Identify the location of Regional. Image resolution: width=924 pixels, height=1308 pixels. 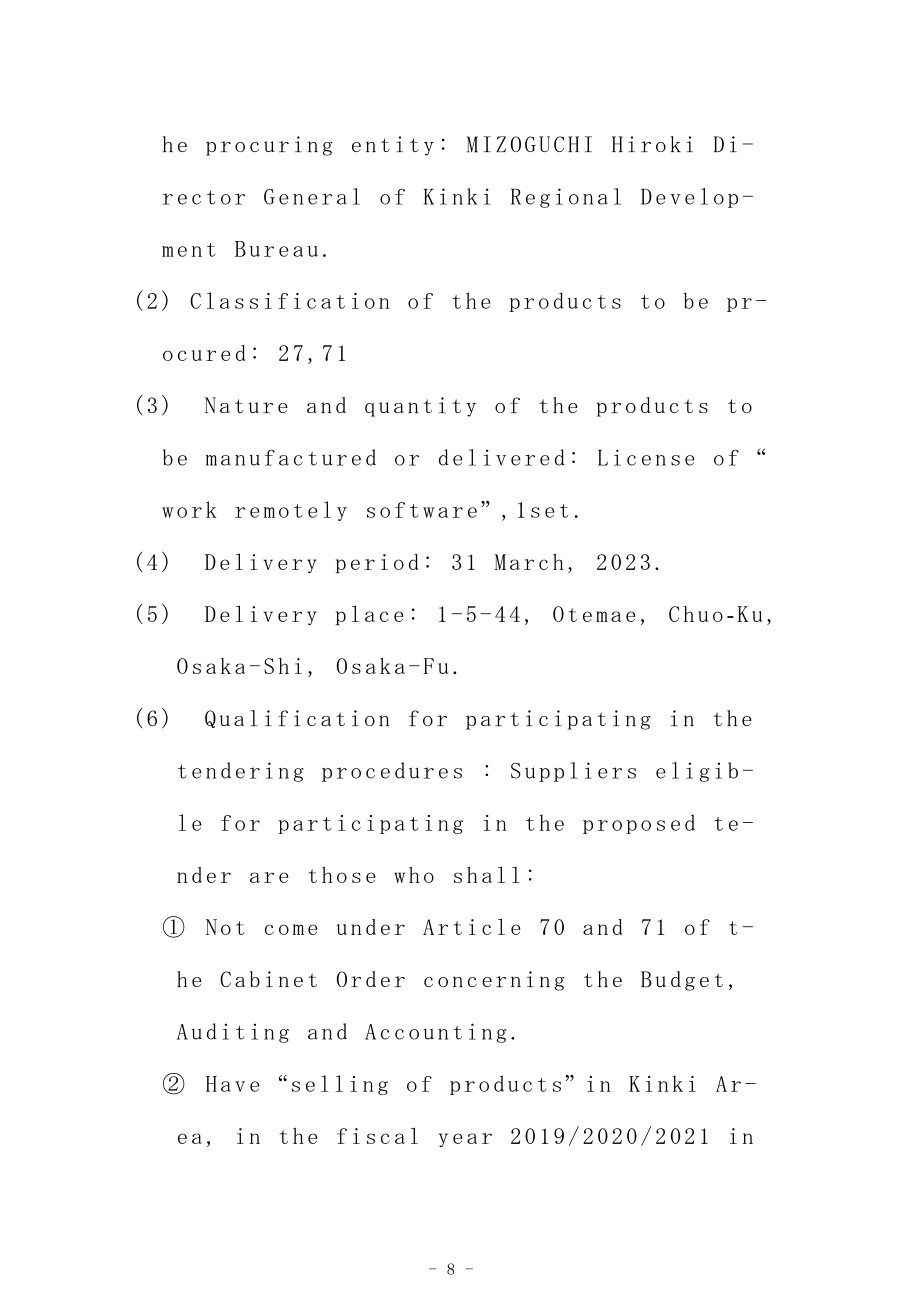
(566, 198).
